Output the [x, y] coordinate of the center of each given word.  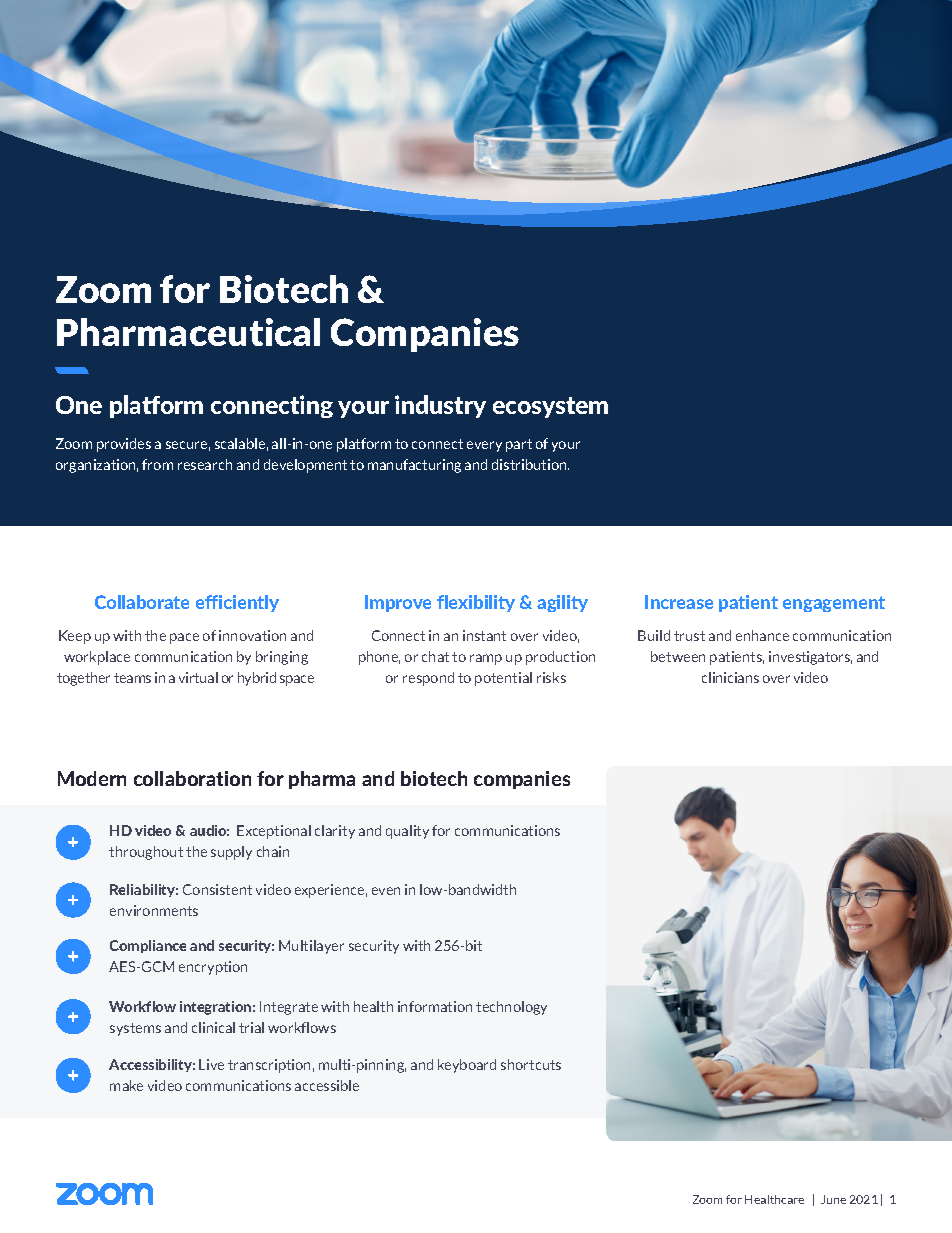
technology [511, 1008]
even [386, 891]
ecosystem [550, 407]
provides [124, 445]
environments [154, 910]
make [126, 1085]
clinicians [730, 677]
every [484, 446]
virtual [198, 677]
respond [428, 679]
